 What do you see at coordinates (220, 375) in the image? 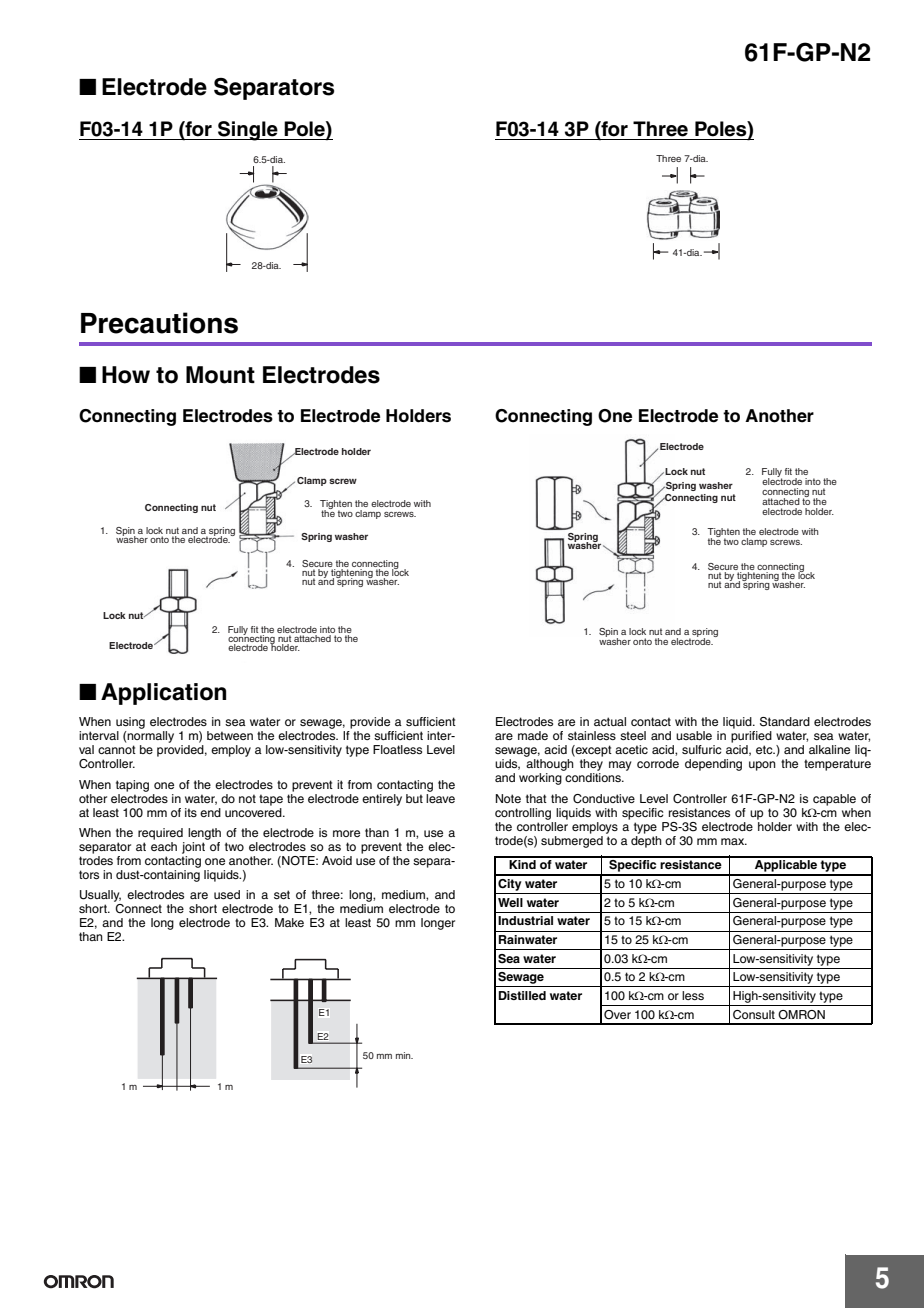
I see `Mount` at bounding box center [220, 375].
